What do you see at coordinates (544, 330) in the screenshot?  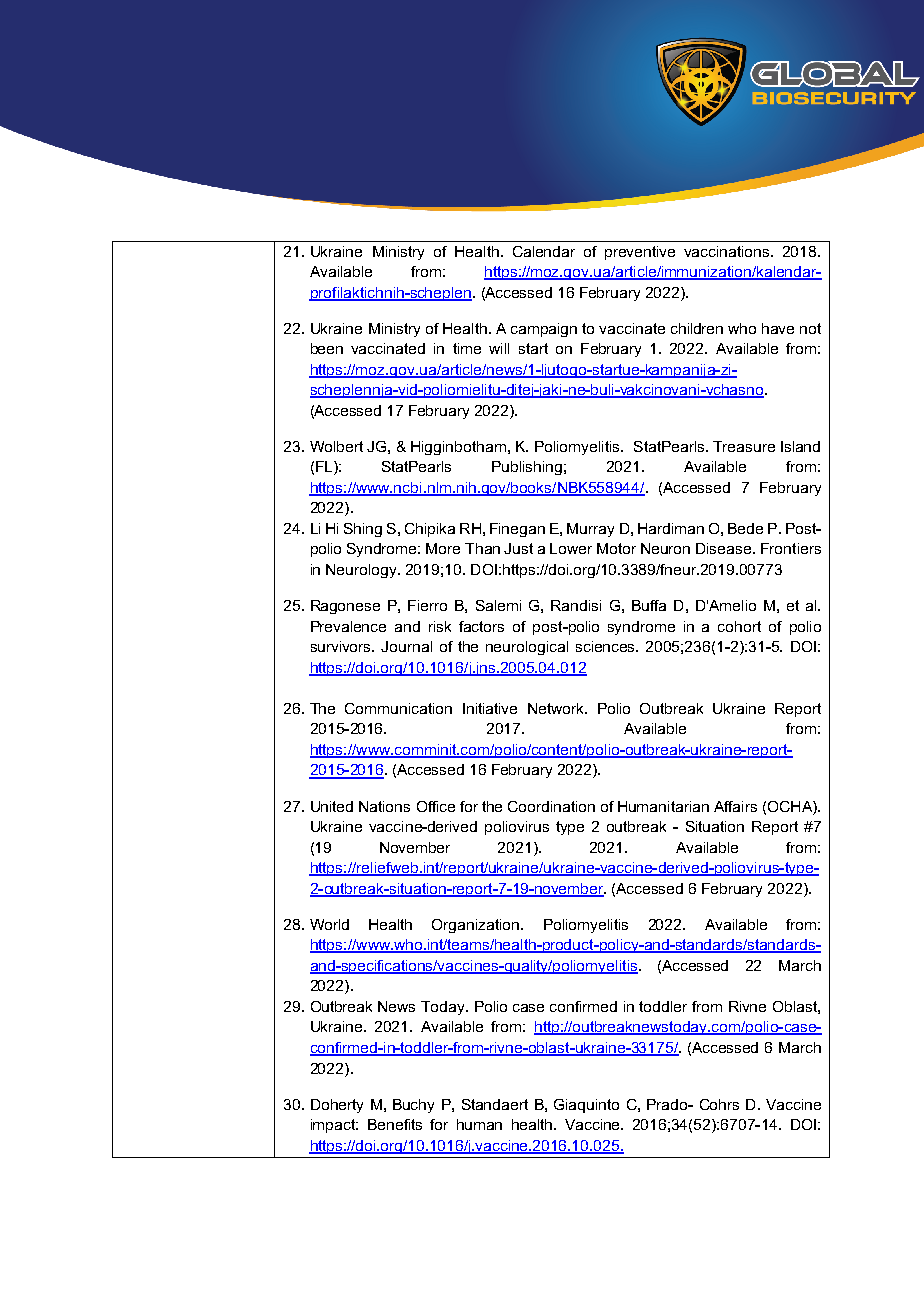 I see `campaign` at bounding box center [544, 330].
